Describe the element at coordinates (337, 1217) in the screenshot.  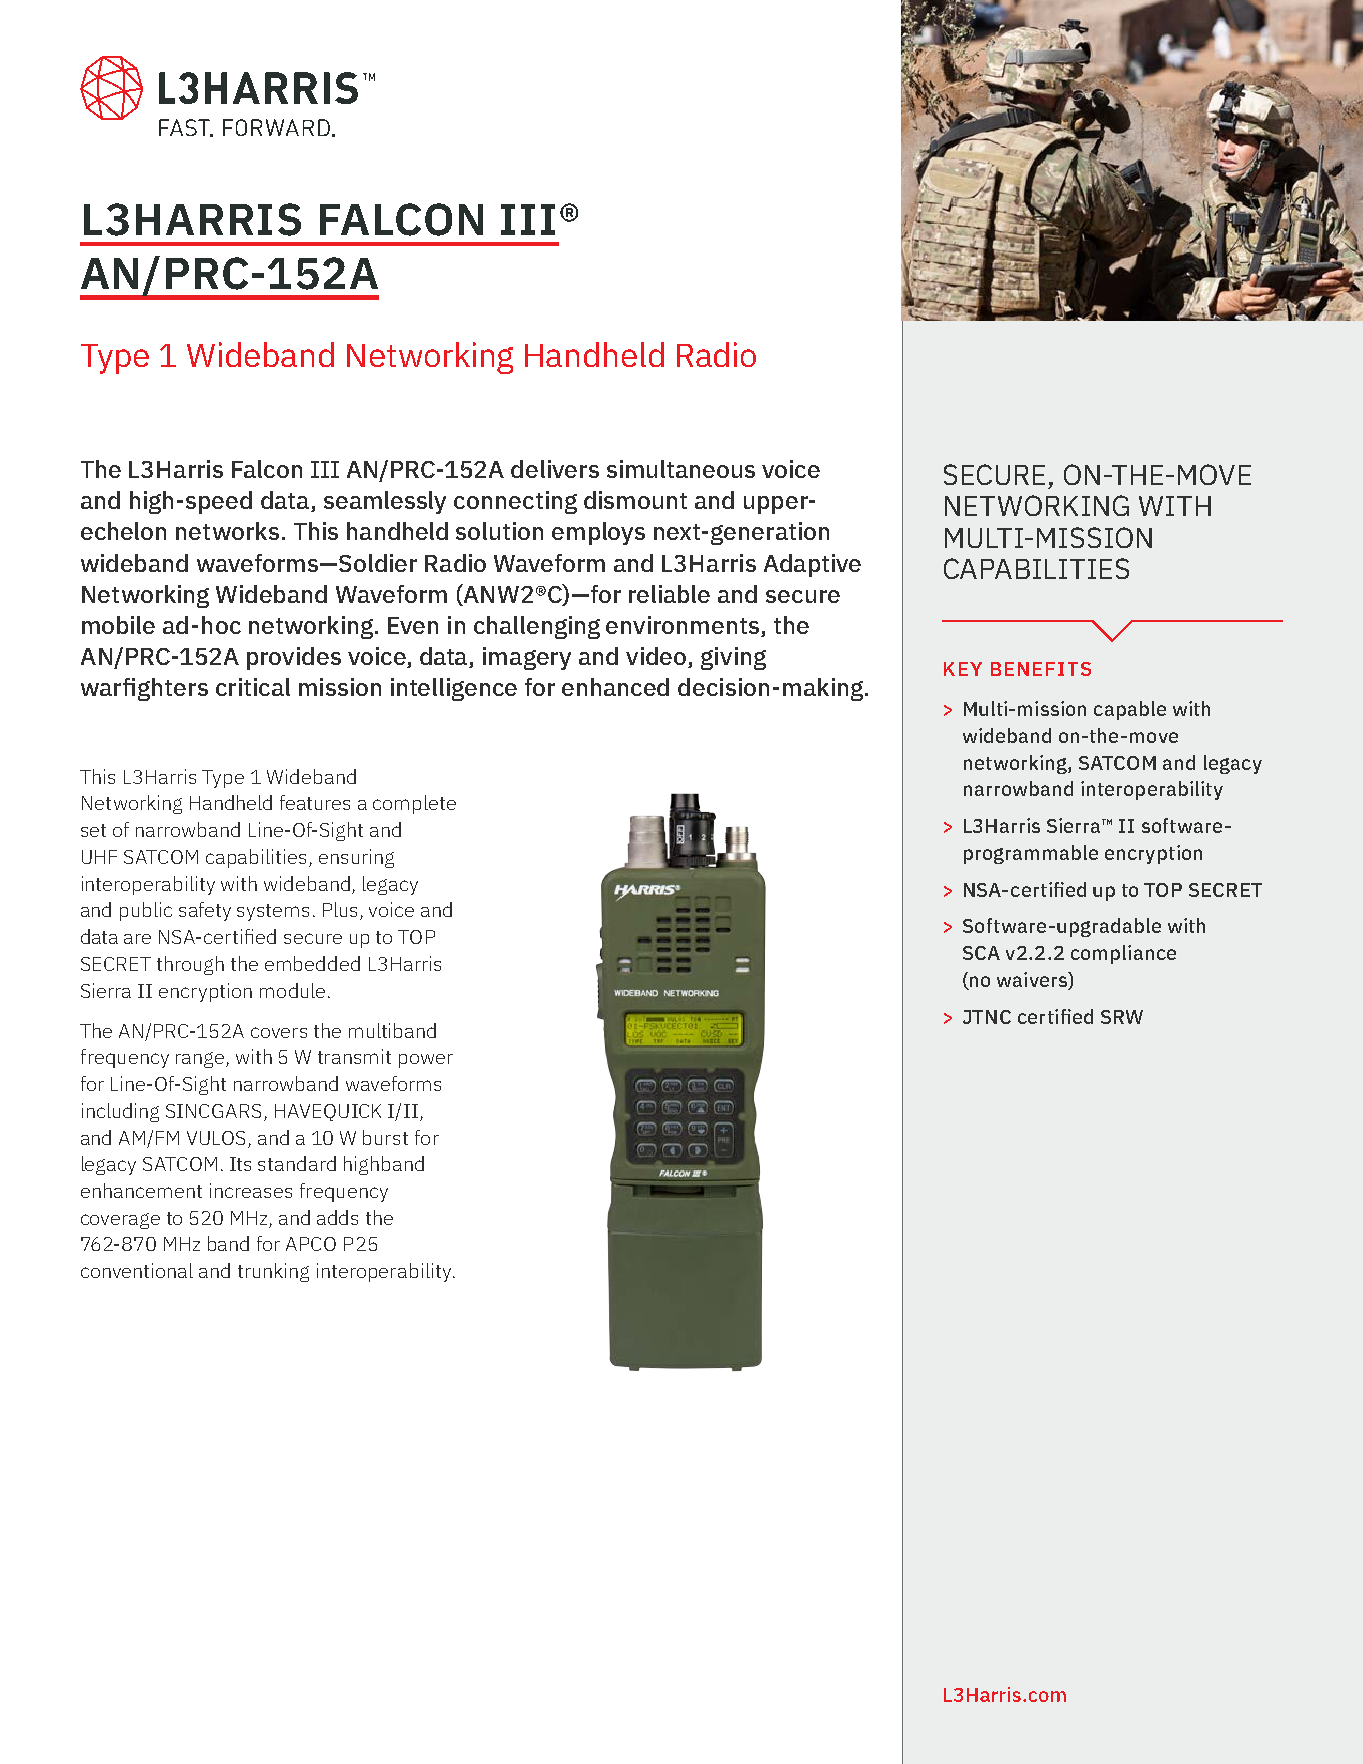
I see `adds` at that location.
